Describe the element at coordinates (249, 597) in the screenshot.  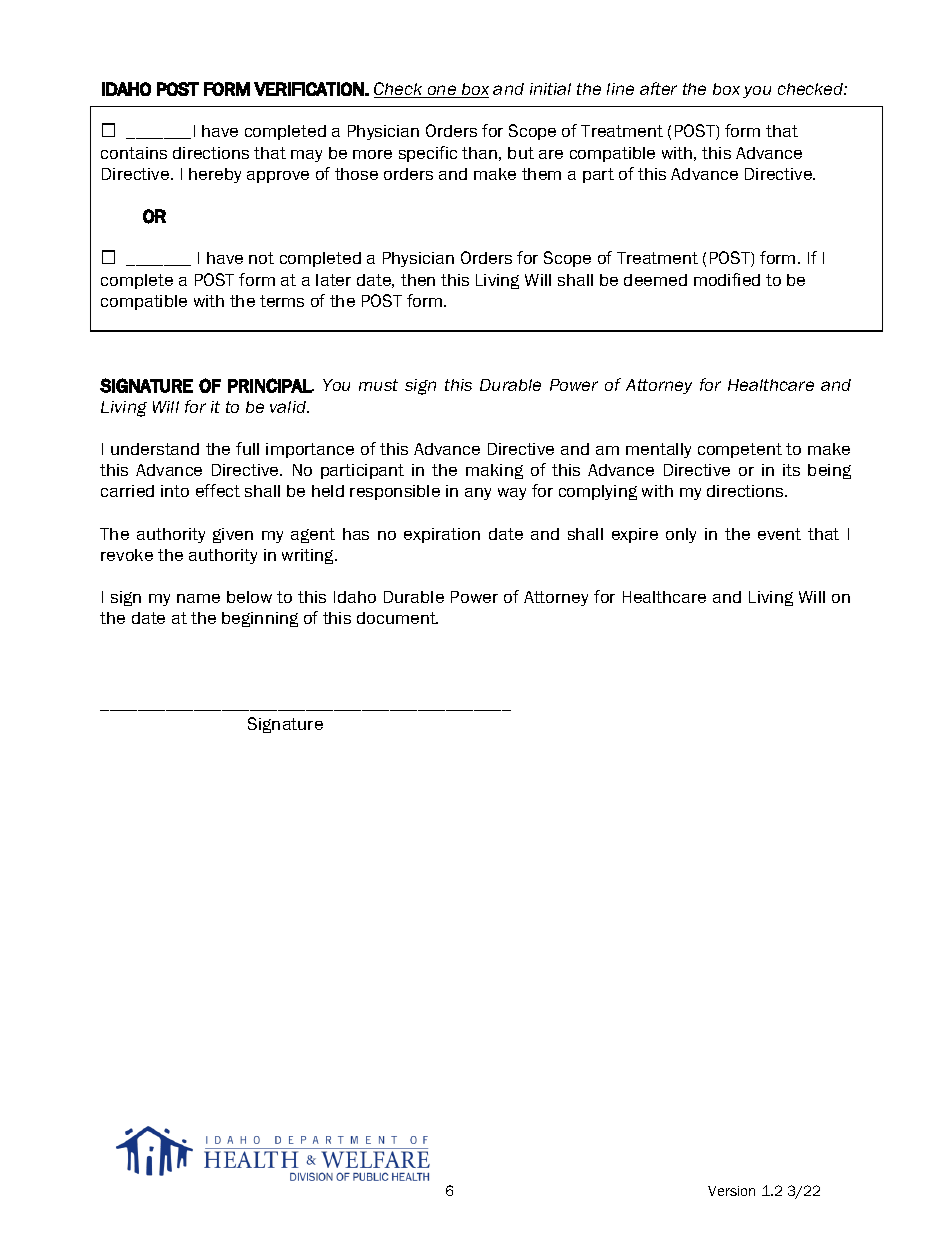
I see `below` at that location.
